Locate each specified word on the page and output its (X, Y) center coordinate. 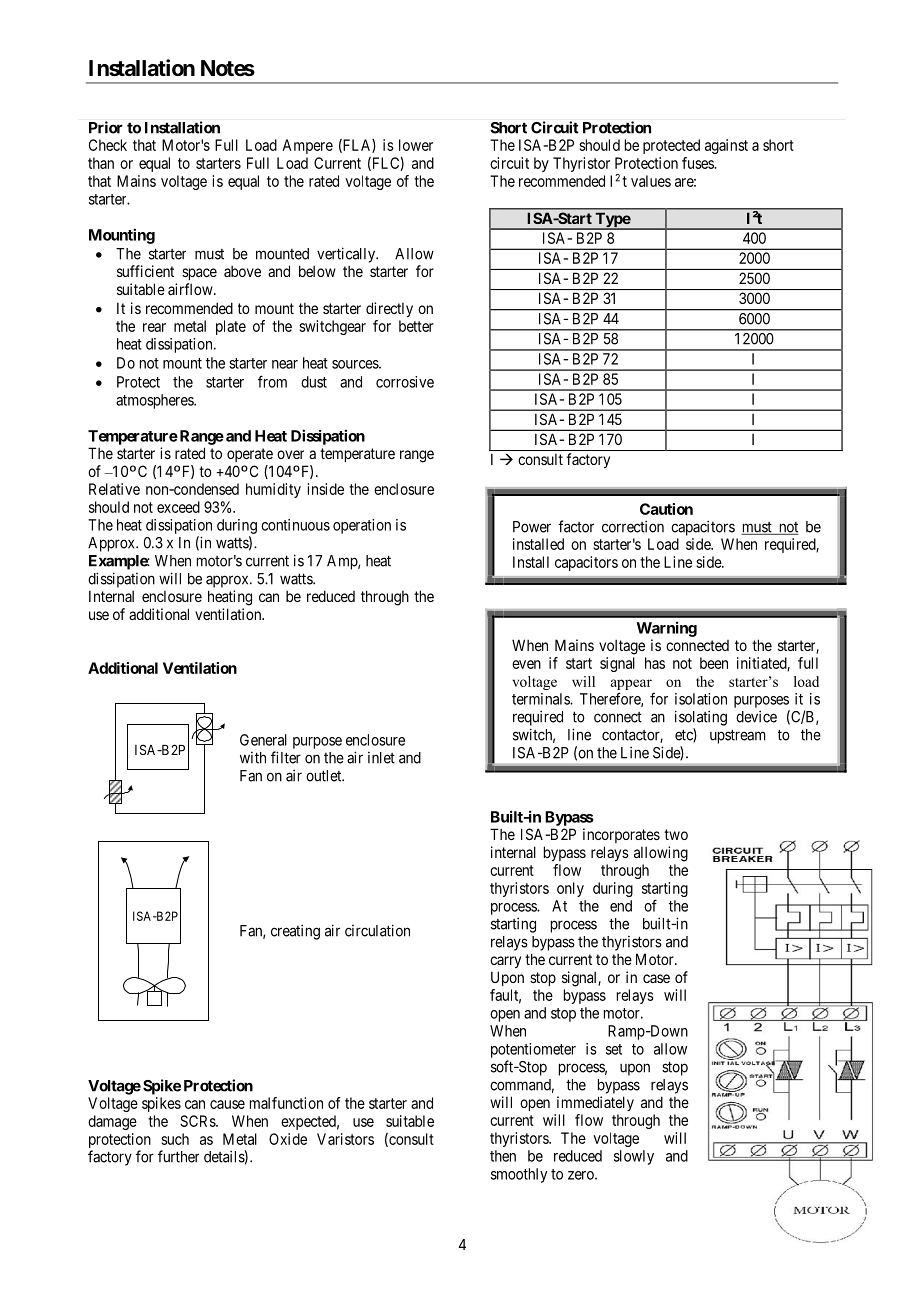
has (655, 663)
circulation (377, 930)
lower (416, 145)
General (263, 740)
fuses (698, 163)
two (676, 834)
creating (295, 932)
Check (108, 145)
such (175, 1139)
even (526, 664)
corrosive (405, 382)
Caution (666, 509)
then (503, 1156)
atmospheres (155, 401)
